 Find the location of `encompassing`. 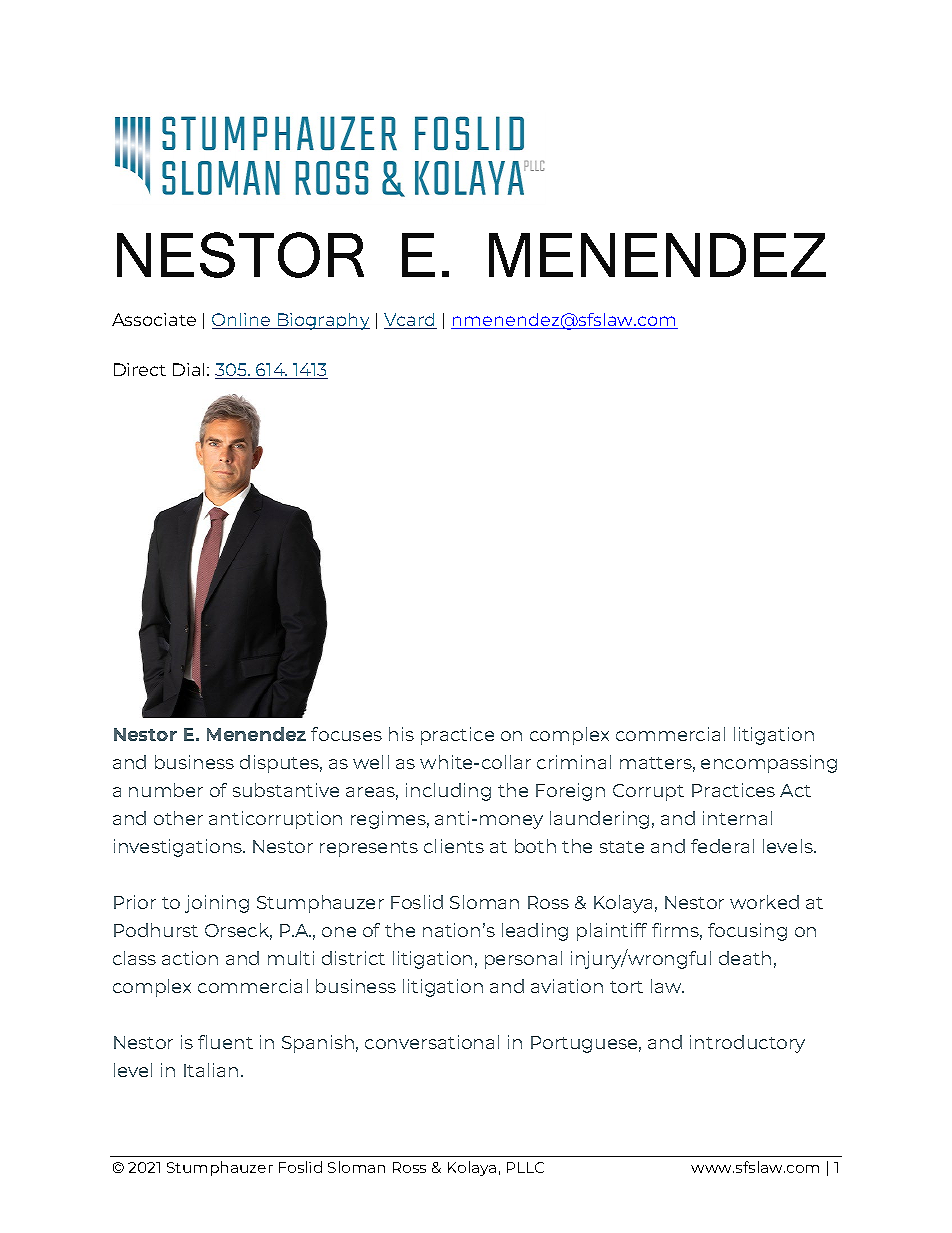

encompassing is located at coordinates (769, 764).
